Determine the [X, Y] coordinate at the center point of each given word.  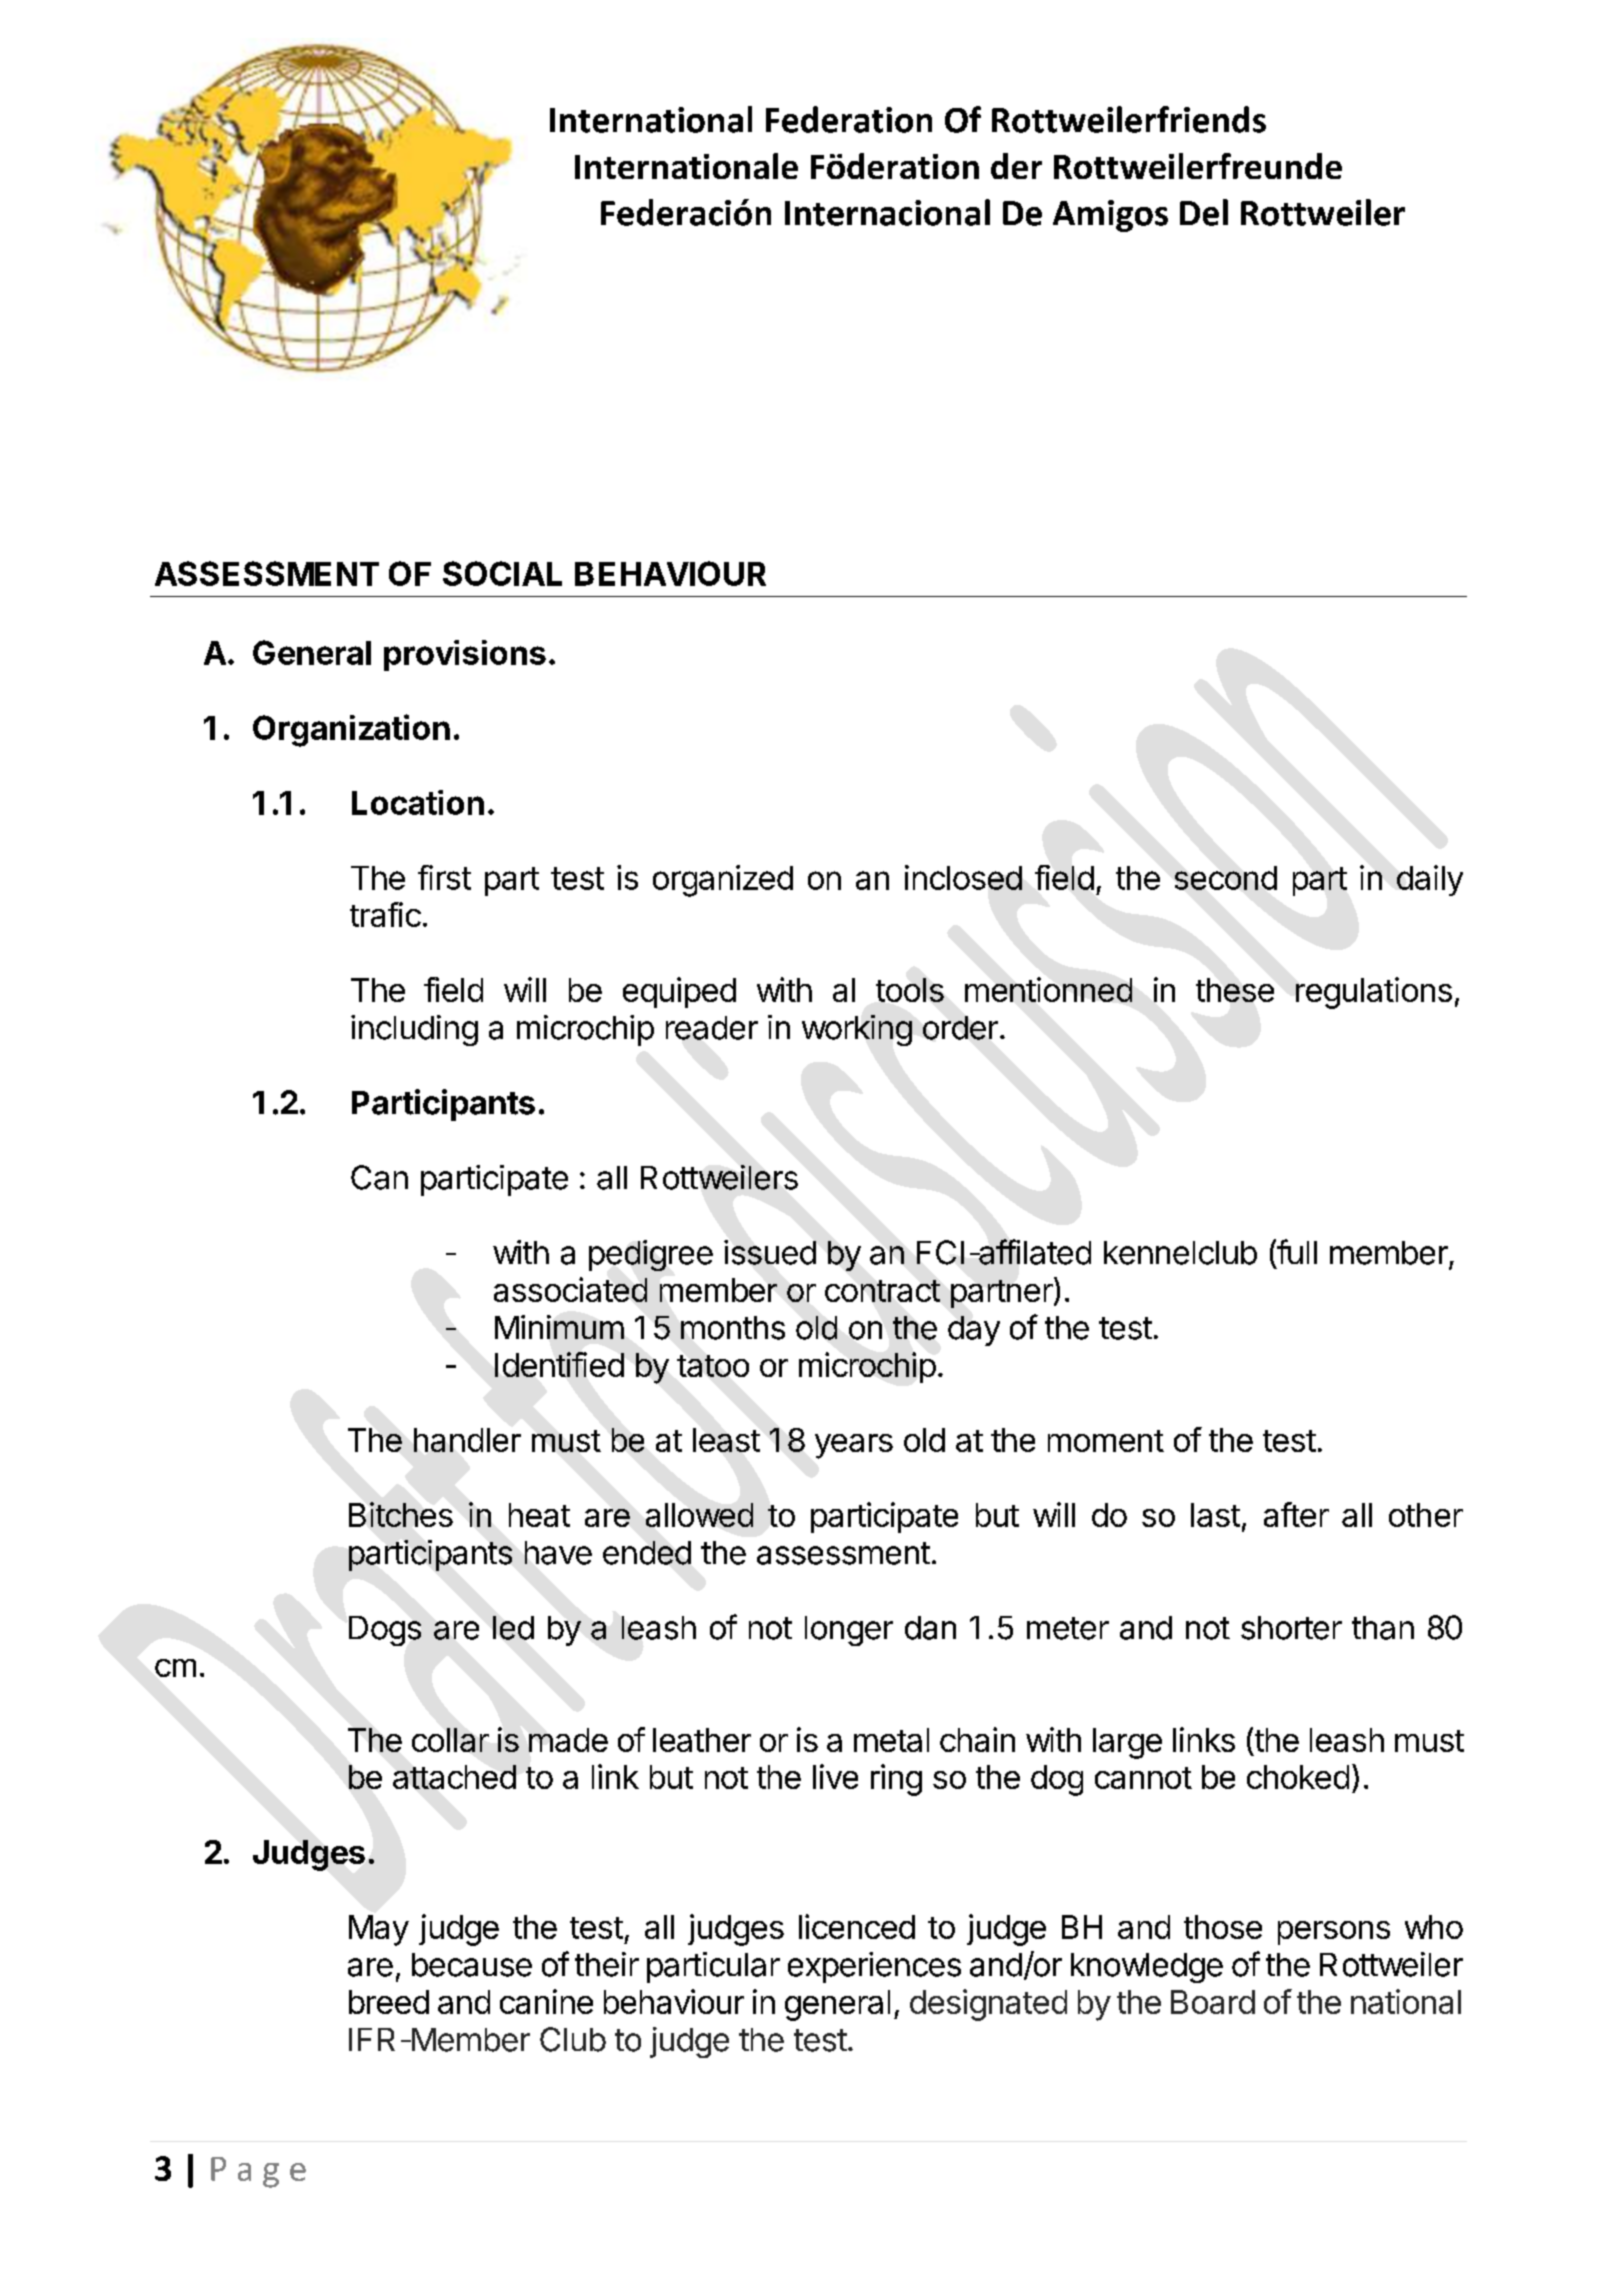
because [472, 1965]
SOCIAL [502, 573]
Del [1204, 212]
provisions [465, 655]
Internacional [887, 212]
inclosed [963, 877]
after [1296, 1514]
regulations [1374, 993]
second [1226, 878]
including [414, 1030]
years [854, 1446]
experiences [874, 1967]
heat [539, 1515]
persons [1334, 1933]
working [857, 1030]
